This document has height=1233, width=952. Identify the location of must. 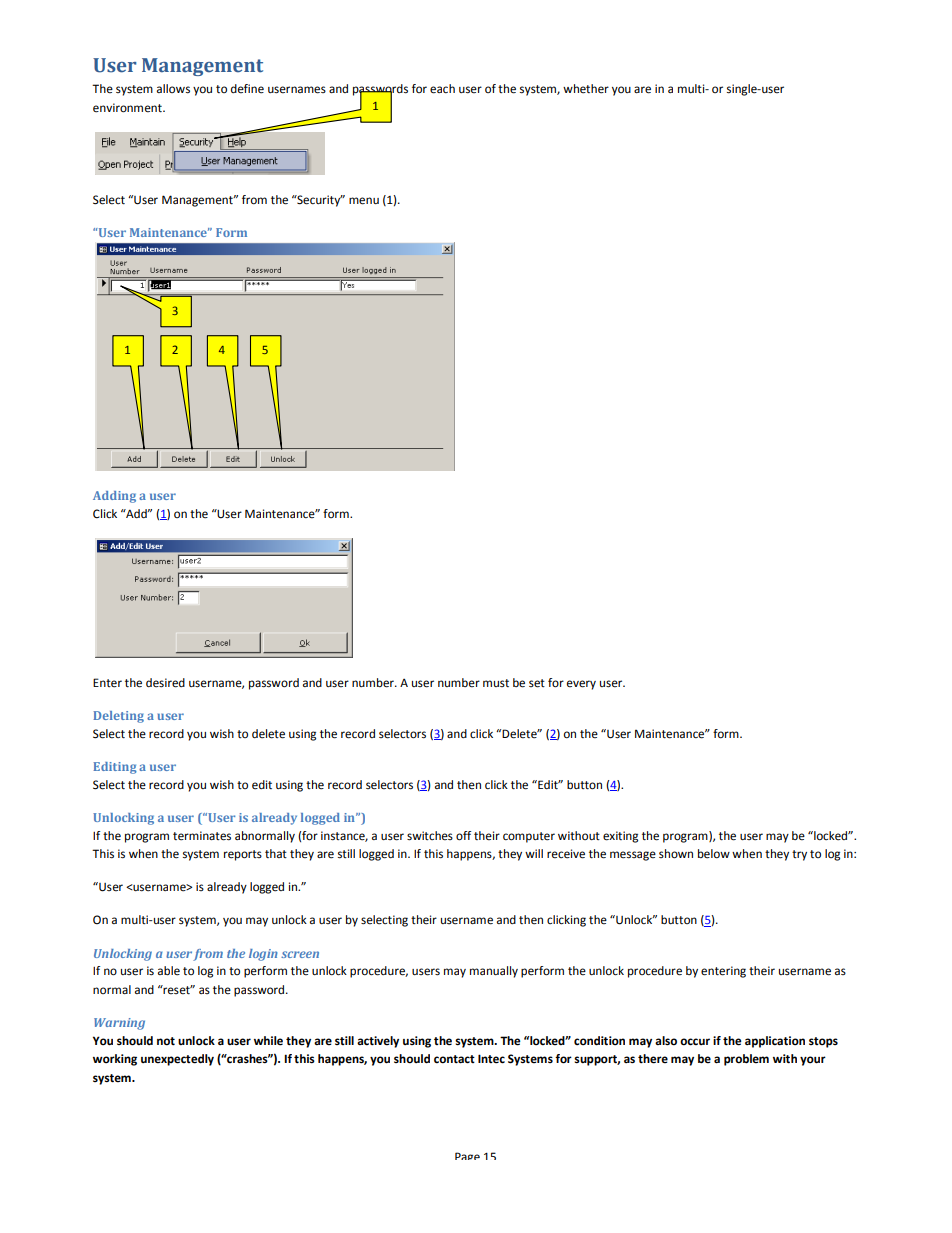
(496, 683).
